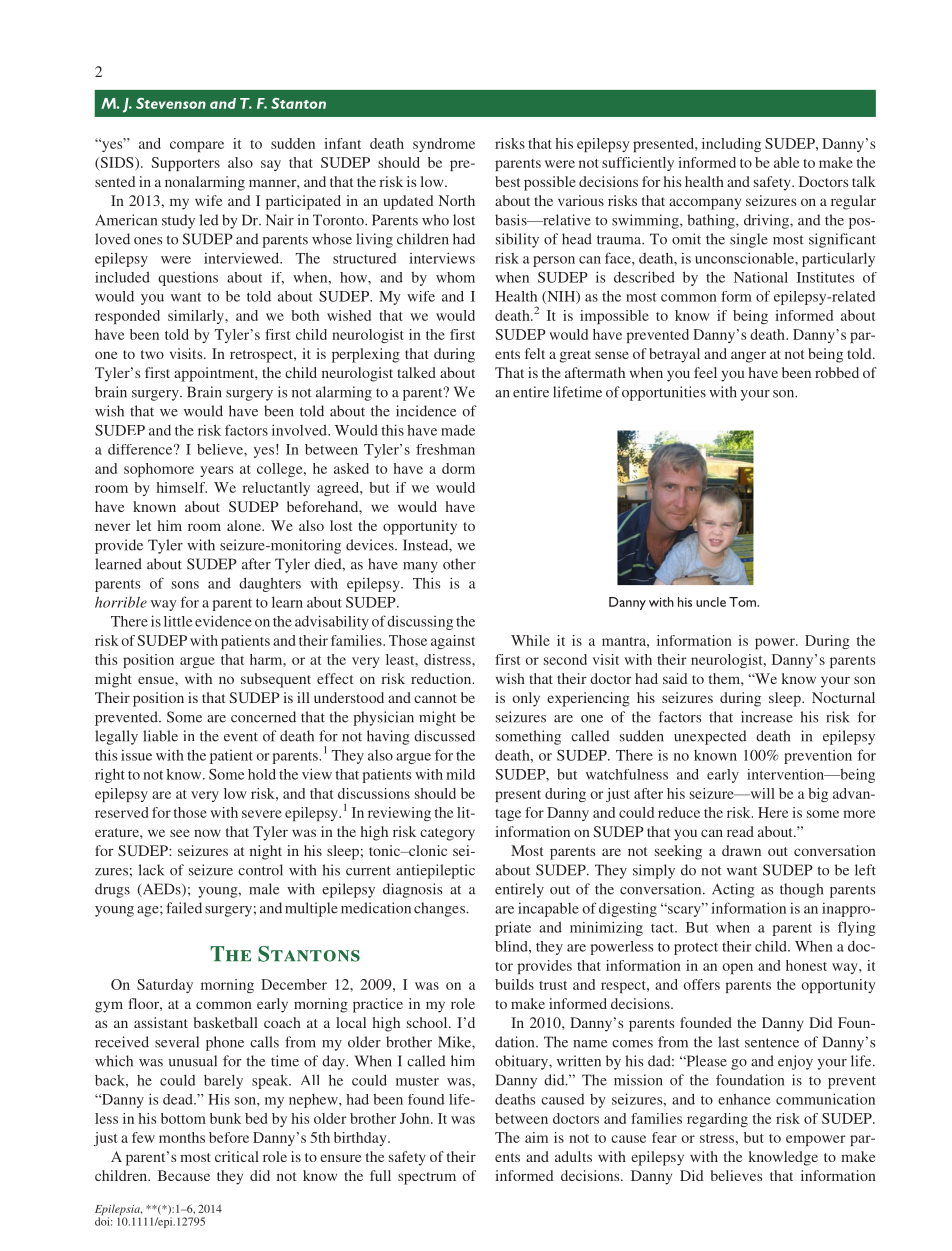 This page has width=952, height=1251. What do you see at coordinates (453, 642) in the page?
I see `against` at bounding box center [453, 642].
